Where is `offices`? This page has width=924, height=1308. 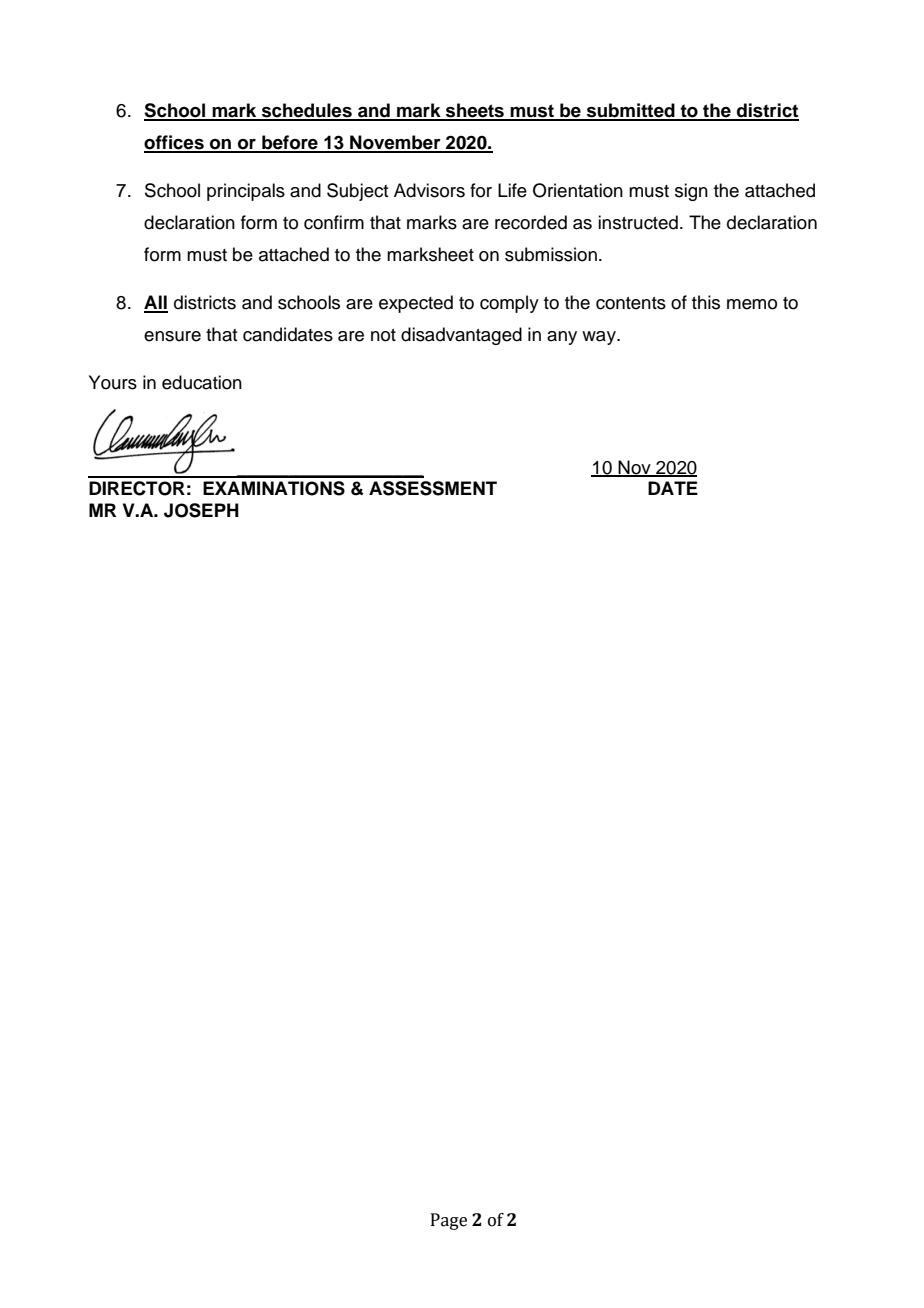 offices is located at coordinates (175, 143).
